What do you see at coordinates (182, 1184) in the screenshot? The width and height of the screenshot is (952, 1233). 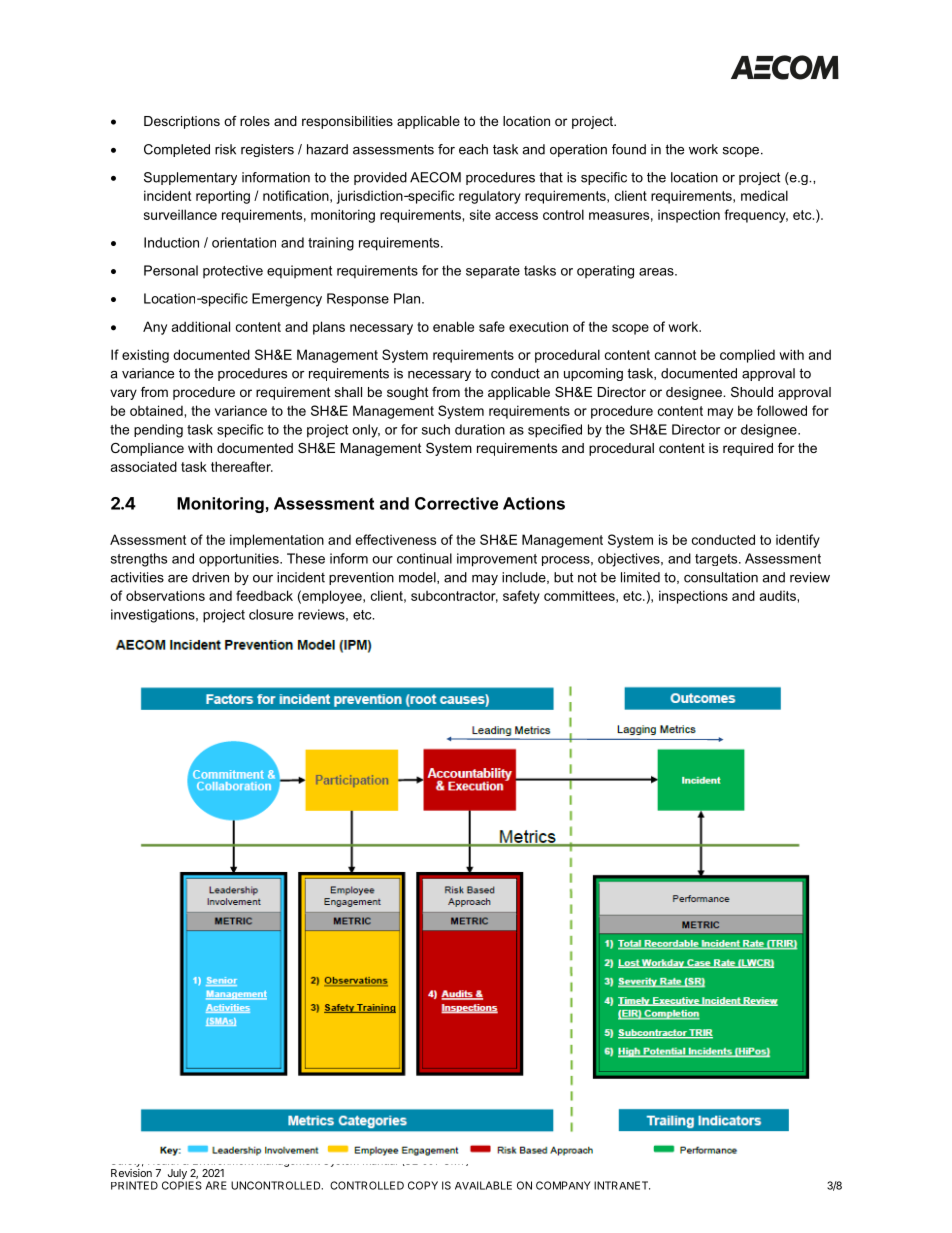 I see `COPIES` at bounding box center [182, 1184].
